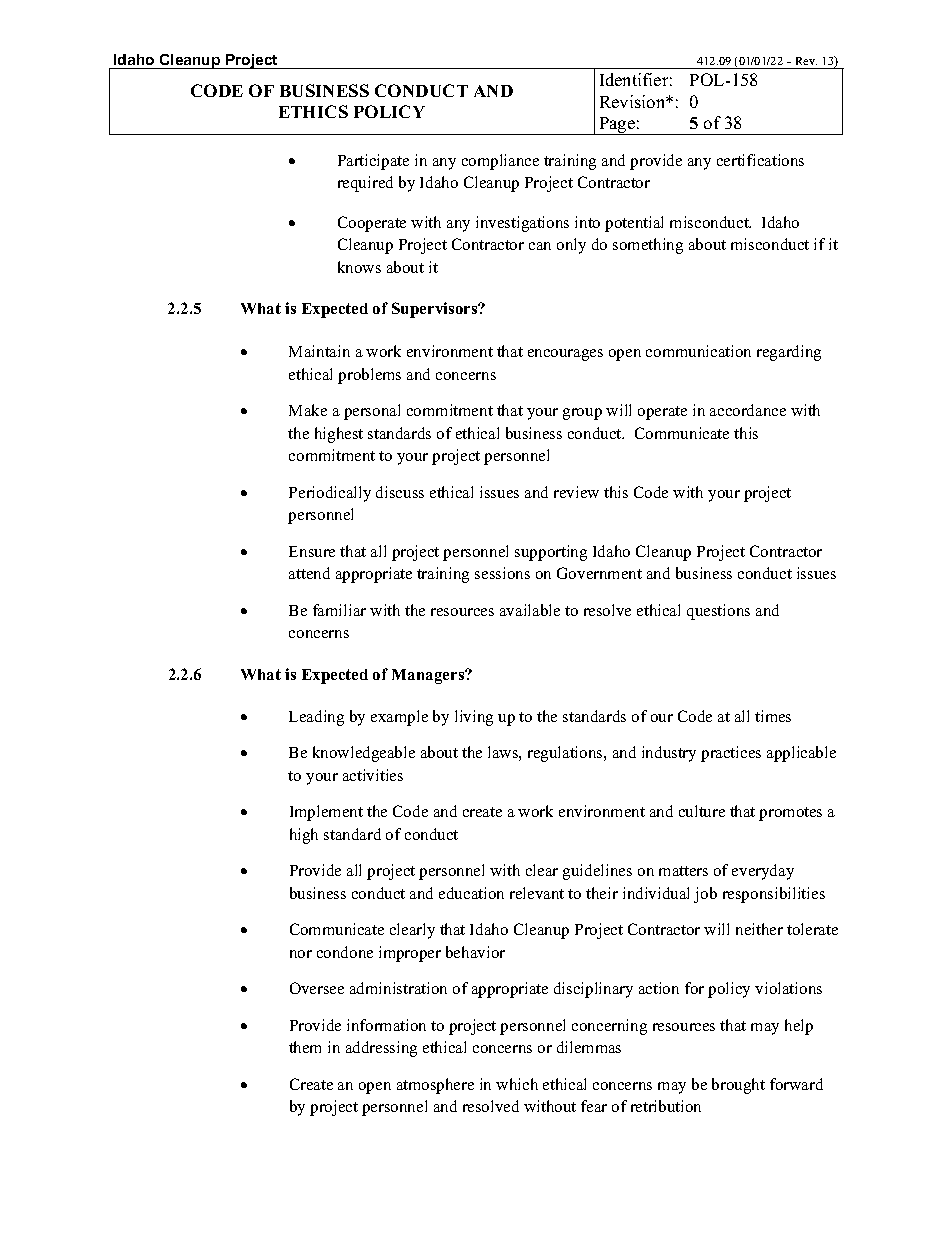 This screenshot has width=952, height=1233. Describe the element at coordinates (373, 162) in the screenshot. I see `Participate` at that location.
